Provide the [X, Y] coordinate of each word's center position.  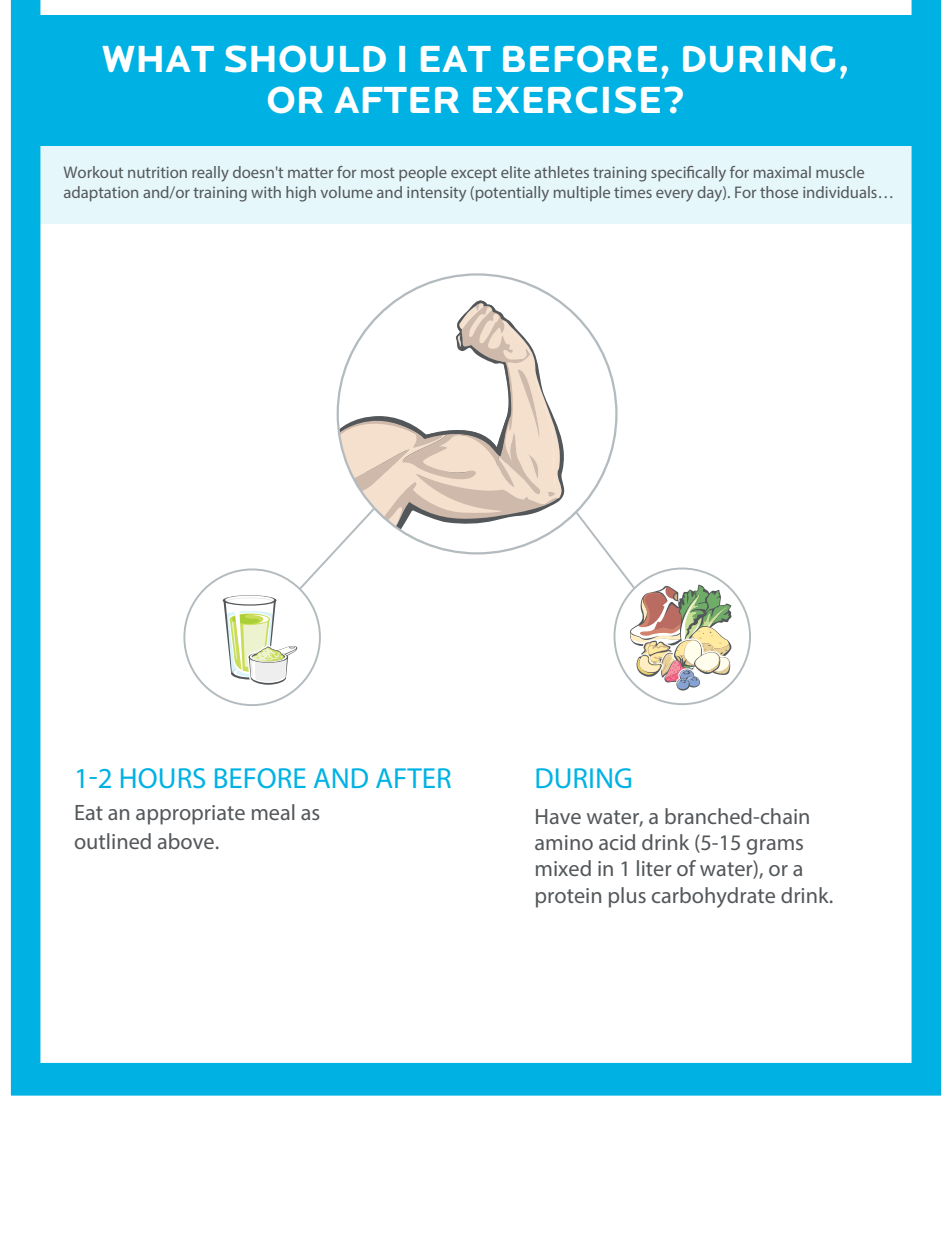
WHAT [158, 59]
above [186, 841]
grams [775, 847]
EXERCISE [566, 100]
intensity [436, 194]
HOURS [163, 778]
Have [558, 816]
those [779, 192]
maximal [782, 172]
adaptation [101, 194]
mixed [563, 868]
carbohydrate [713, 897]
